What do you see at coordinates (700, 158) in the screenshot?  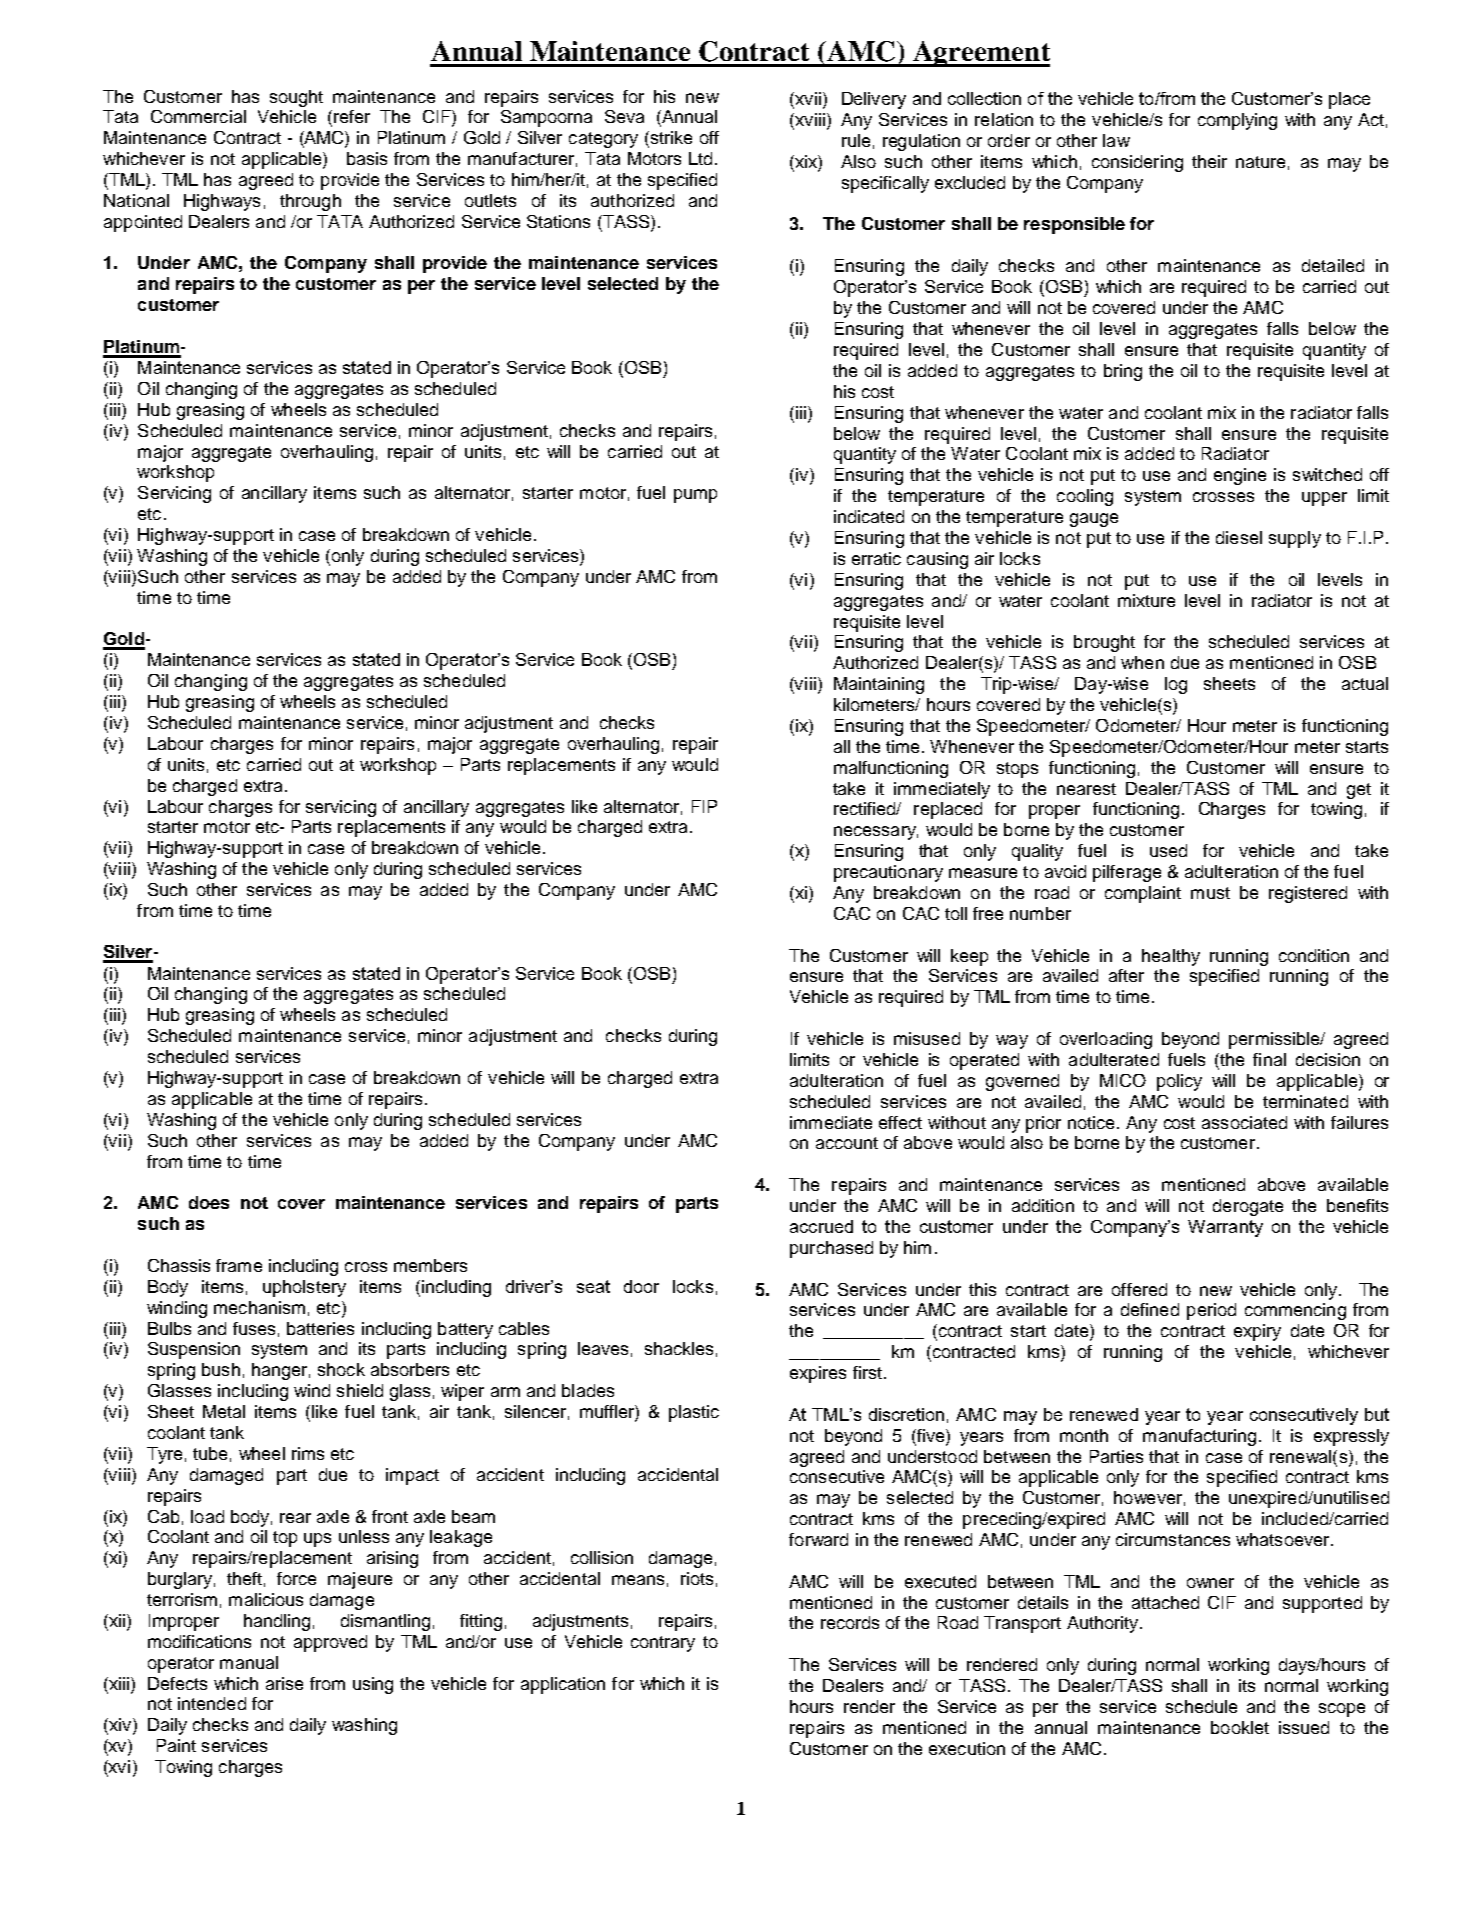 I see `Ltd` at bounding box center [700, 158].
